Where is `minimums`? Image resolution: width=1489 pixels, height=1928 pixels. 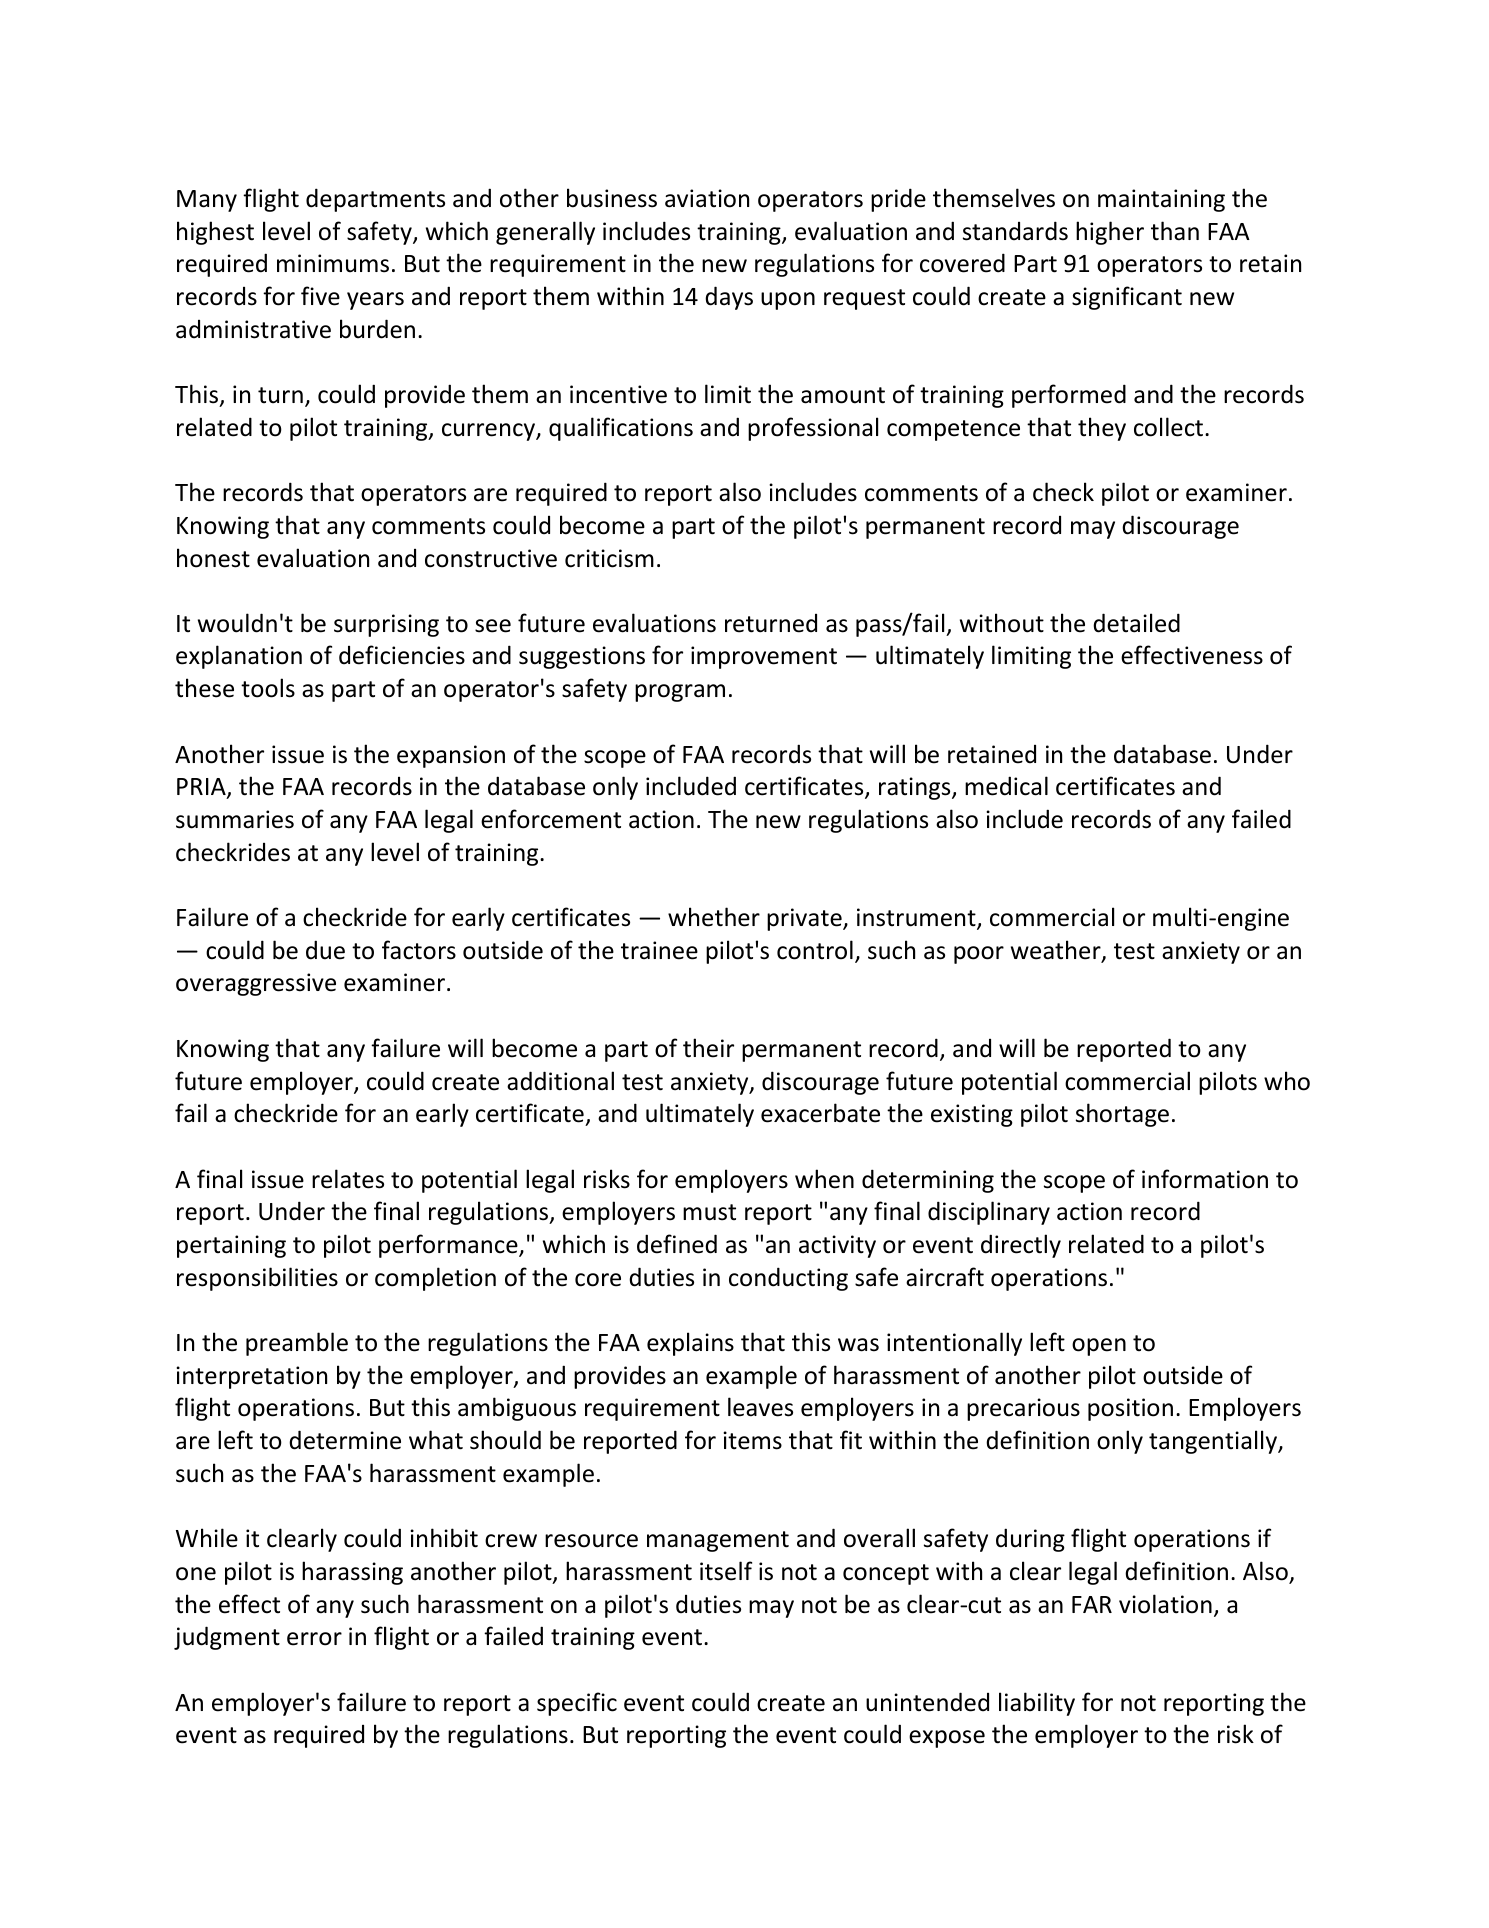
minimums is located at coordinates (333, 263).
